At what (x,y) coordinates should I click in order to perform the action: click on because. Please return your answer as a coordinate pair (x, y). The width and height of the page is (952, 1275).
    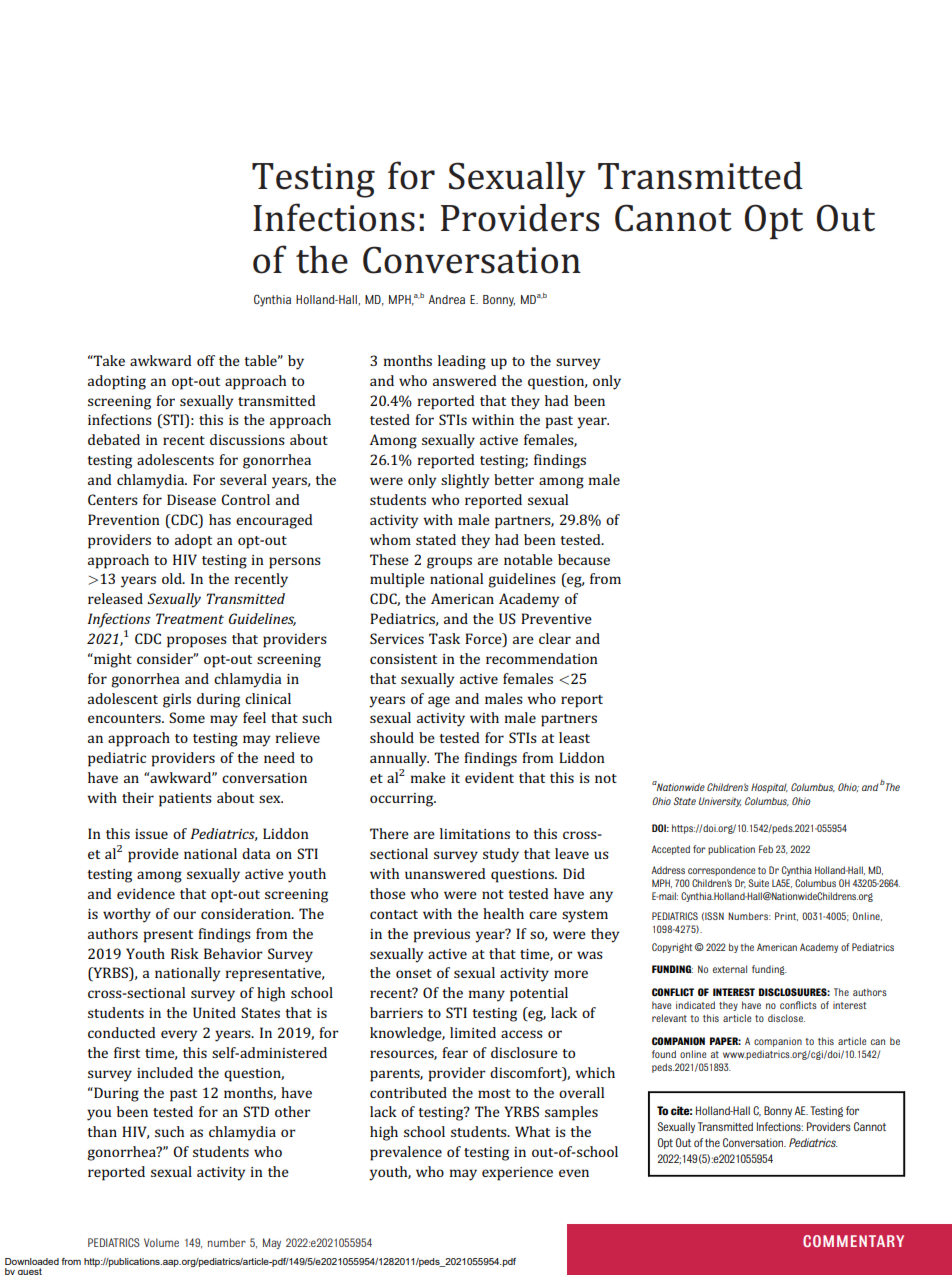
    Looking at the image, I should click on (584, 559).
